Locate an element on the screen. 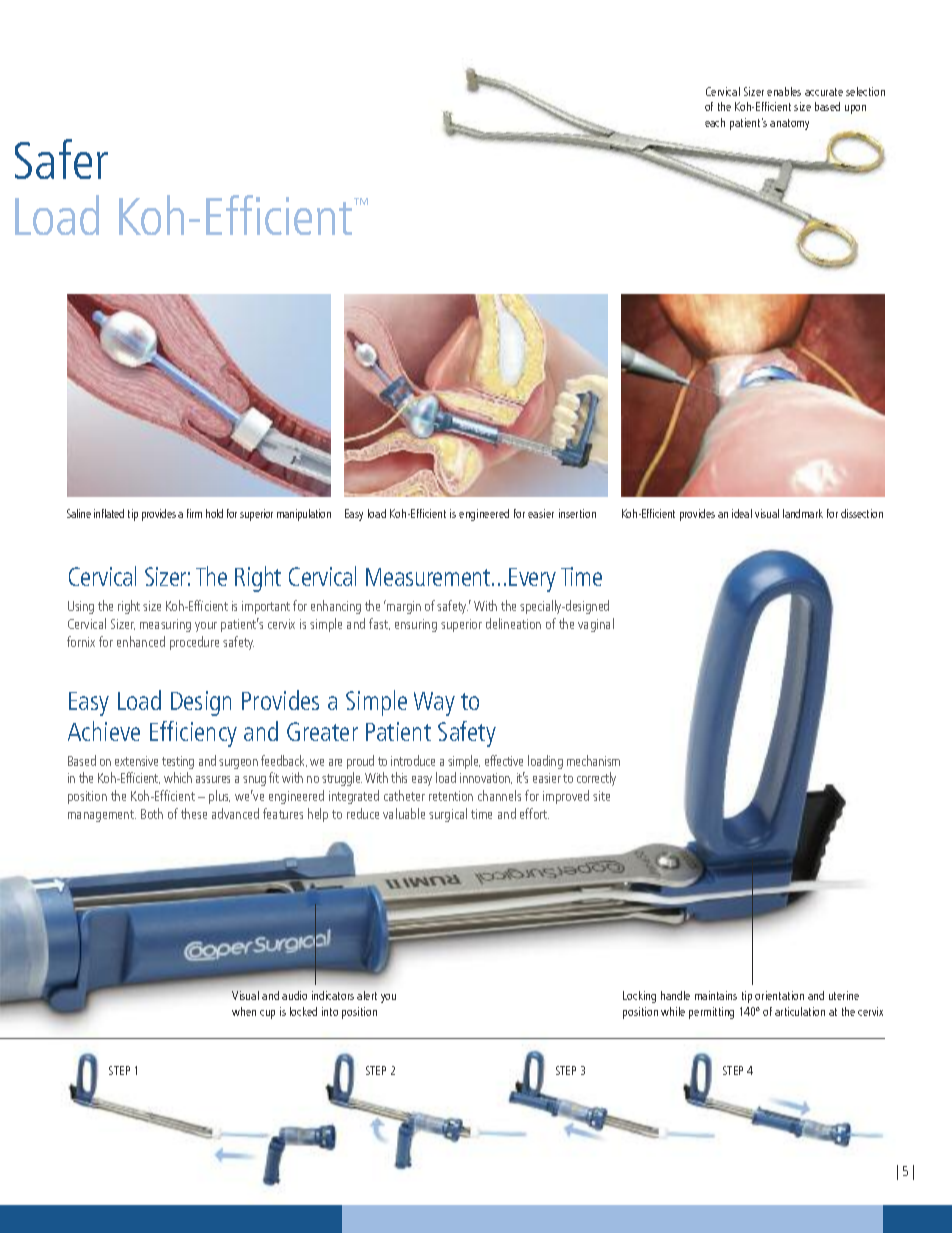  when is located at coordinates (244, 1011).
